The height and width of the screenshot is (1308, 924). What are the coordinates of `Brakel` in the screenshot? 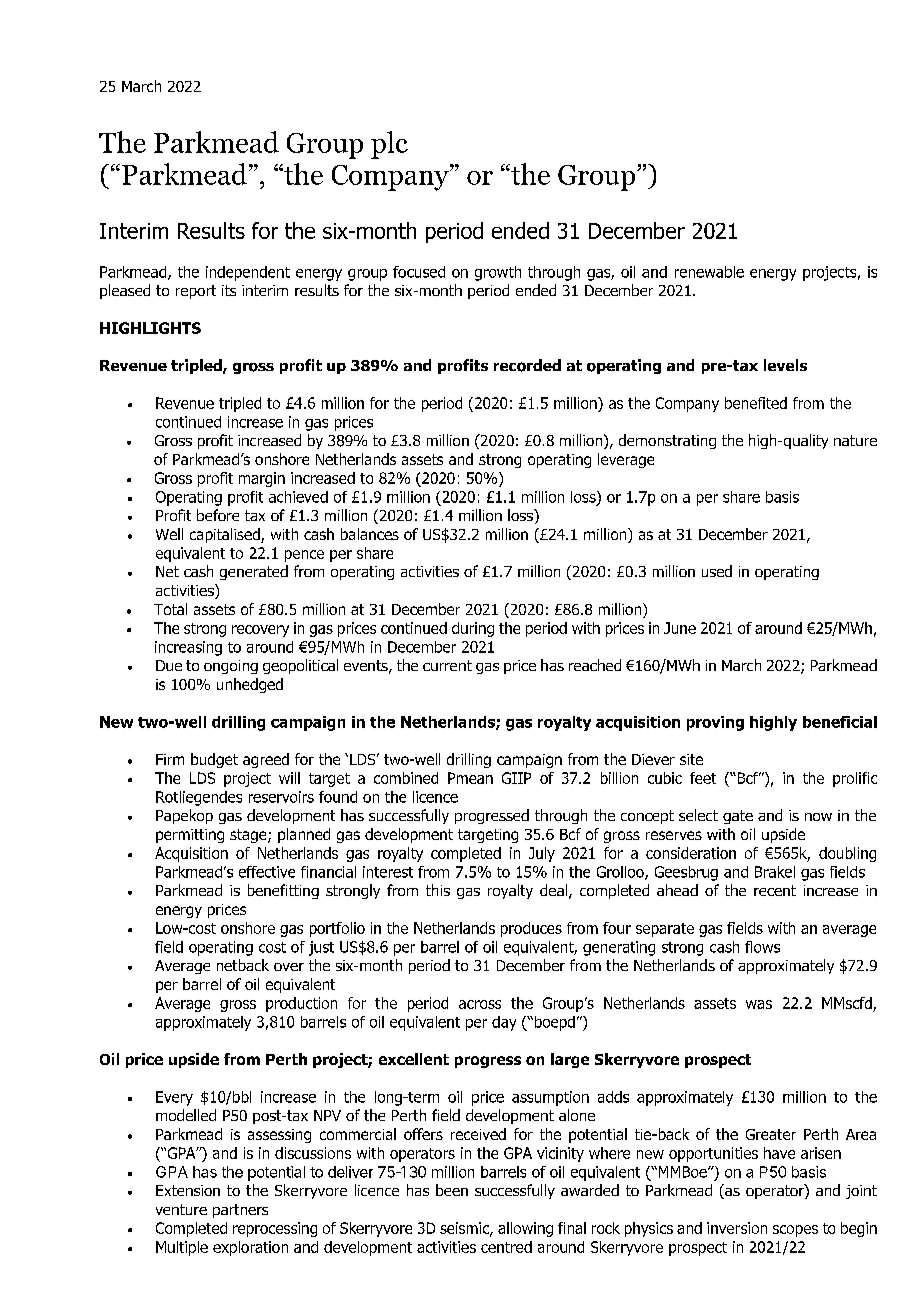 It's located at (775, 872).
